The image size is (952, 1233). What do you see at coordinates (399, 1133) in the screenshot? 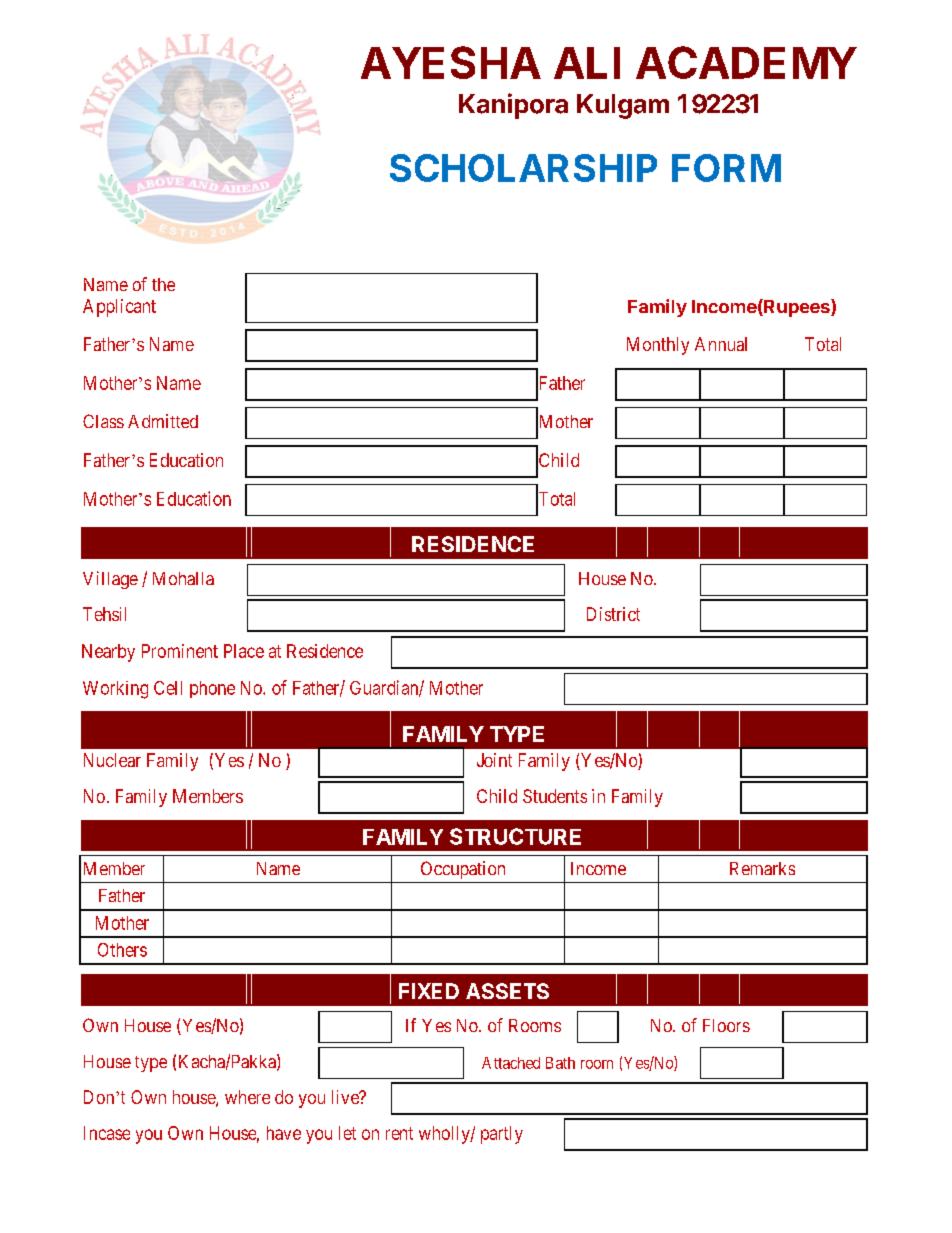
I see `rent` at bounding box center [399, 1133].
